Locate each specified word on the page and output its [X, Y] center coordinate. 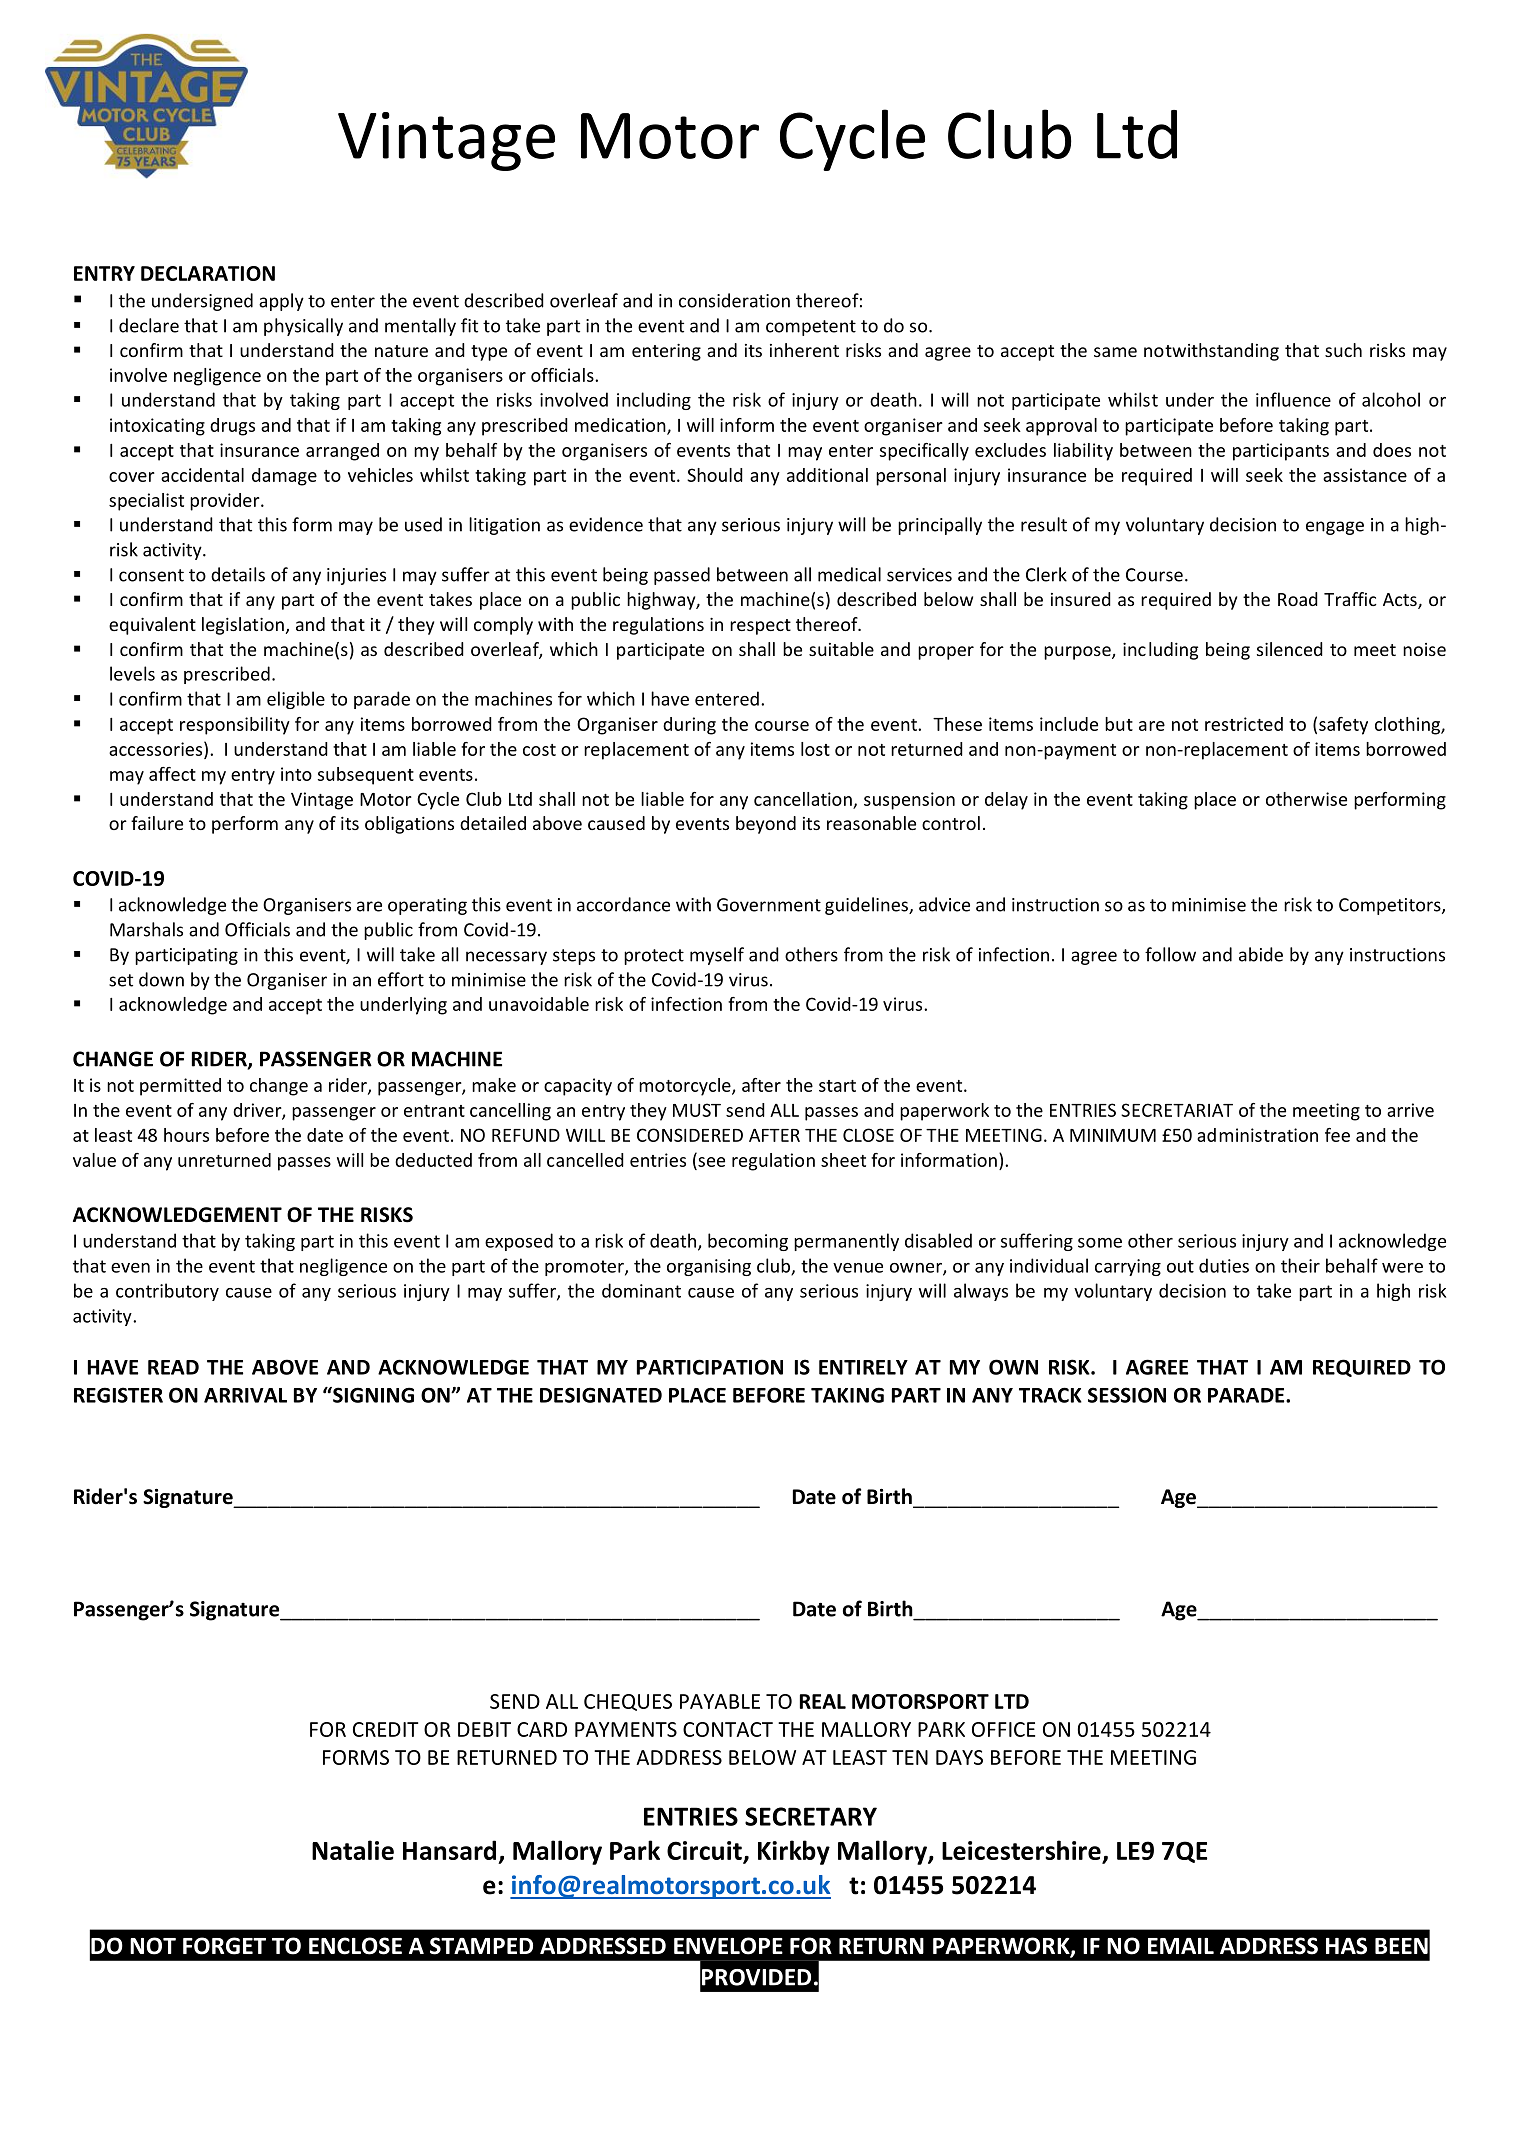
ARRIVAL [245, 1395]
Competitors [1391, 906]
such [1343, 350]
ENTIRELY [863, 1367]
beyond [766, 825]
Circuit [704, 1850]
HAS [1346, 1946]
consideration [734, 300]
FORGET [224, 1946]
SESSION [1127, 1395]
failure [157, 823]
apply [281, 302]
